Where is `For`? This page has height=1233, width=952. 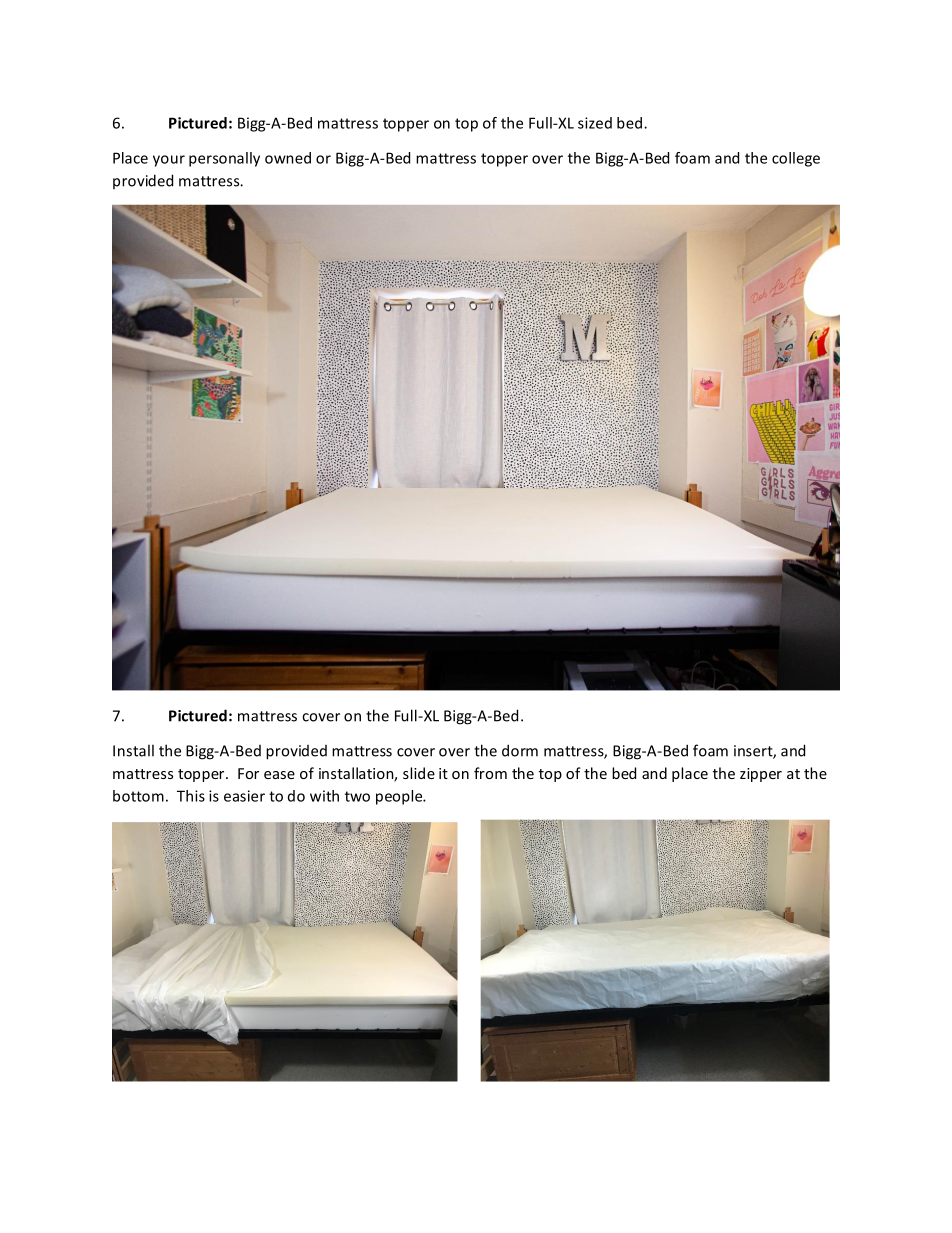
For is located at coordinates (248, 773).
